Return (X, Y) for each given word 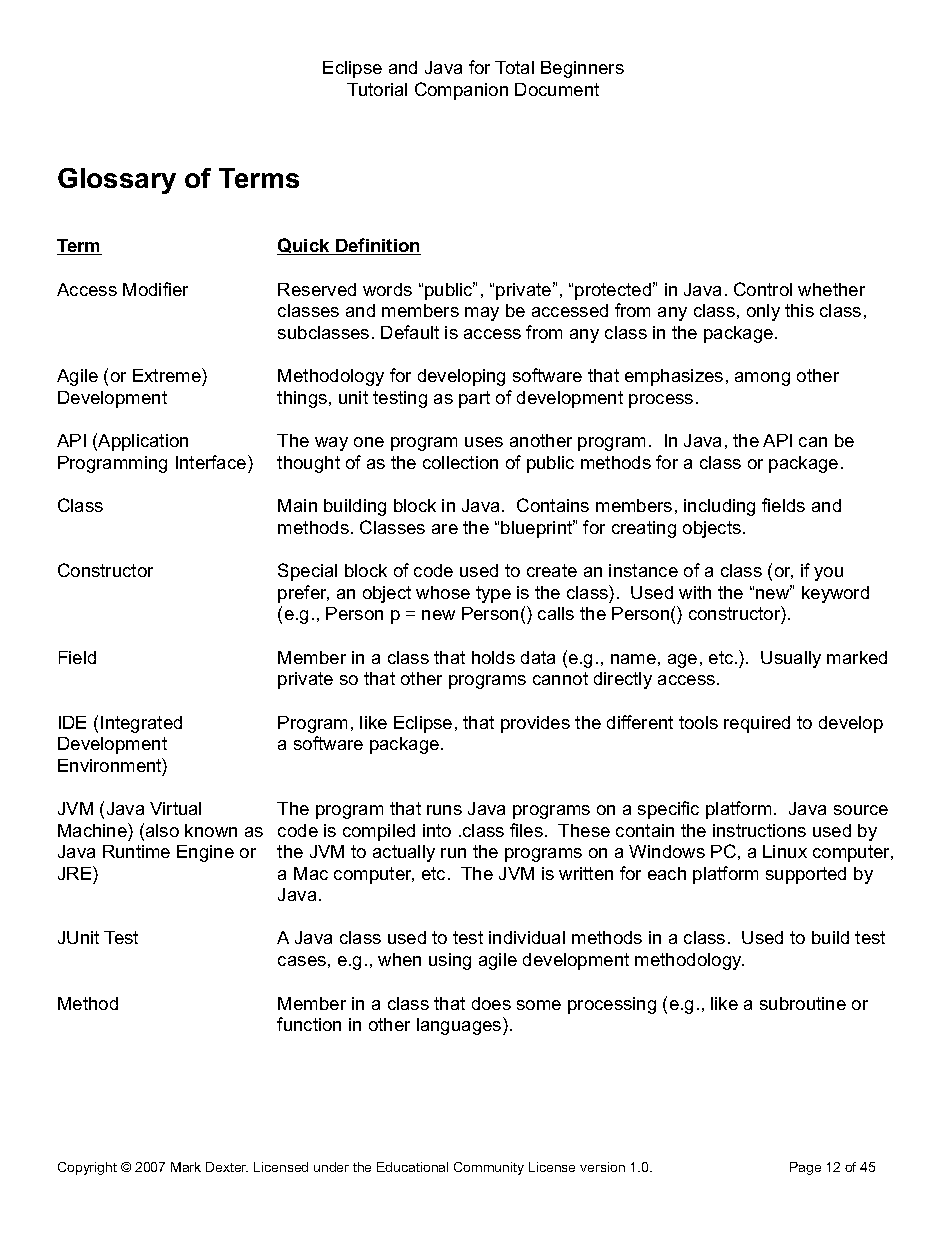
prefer (303, 594)
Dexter (227, 1167)
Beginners (582, 69)
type (493, 594)
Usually (791, 659)
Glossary (117, 181)
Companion (461, 91)
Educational (412, 1167)
